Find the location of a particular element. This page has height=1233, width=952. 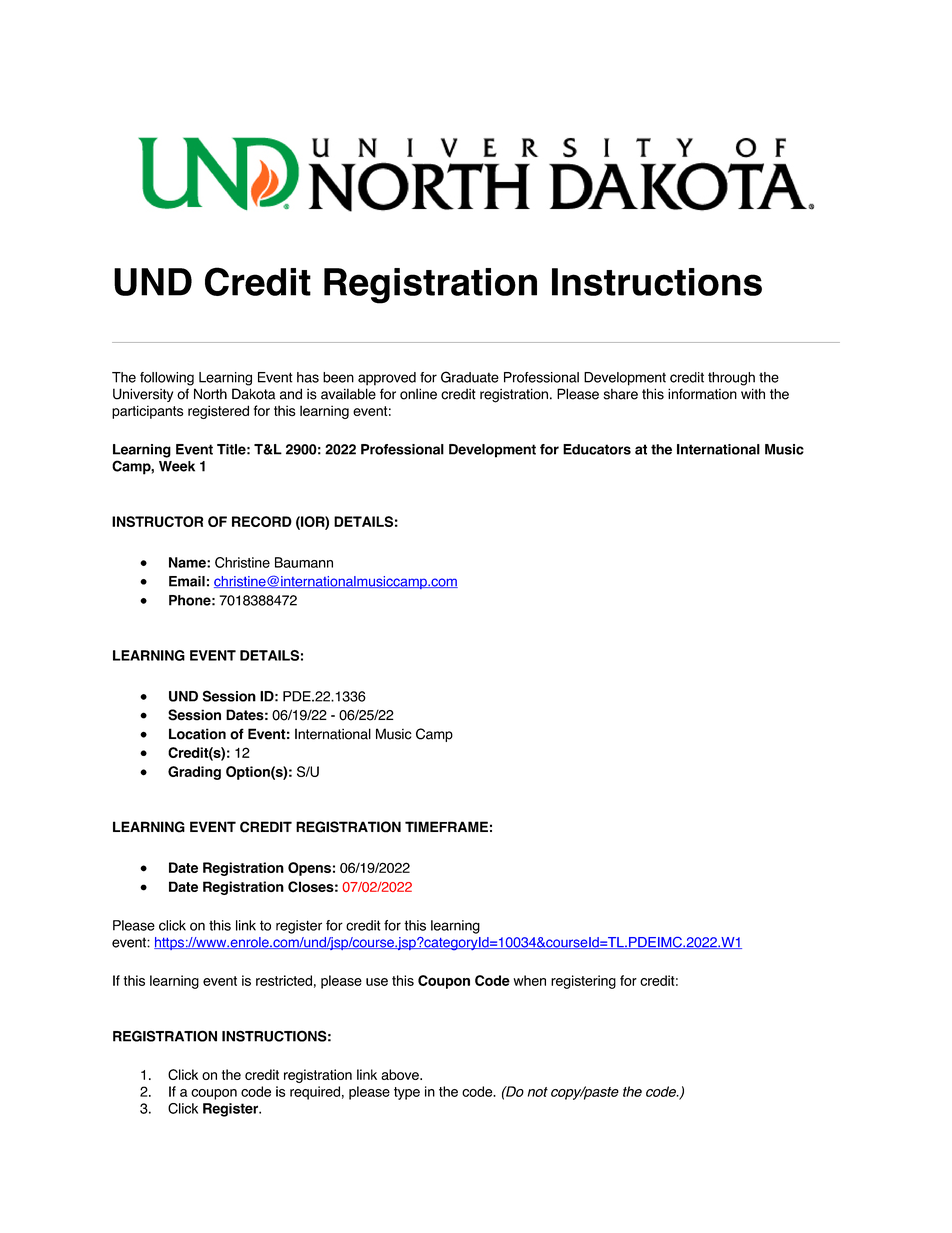

when is located at coordinates (529, 980).
